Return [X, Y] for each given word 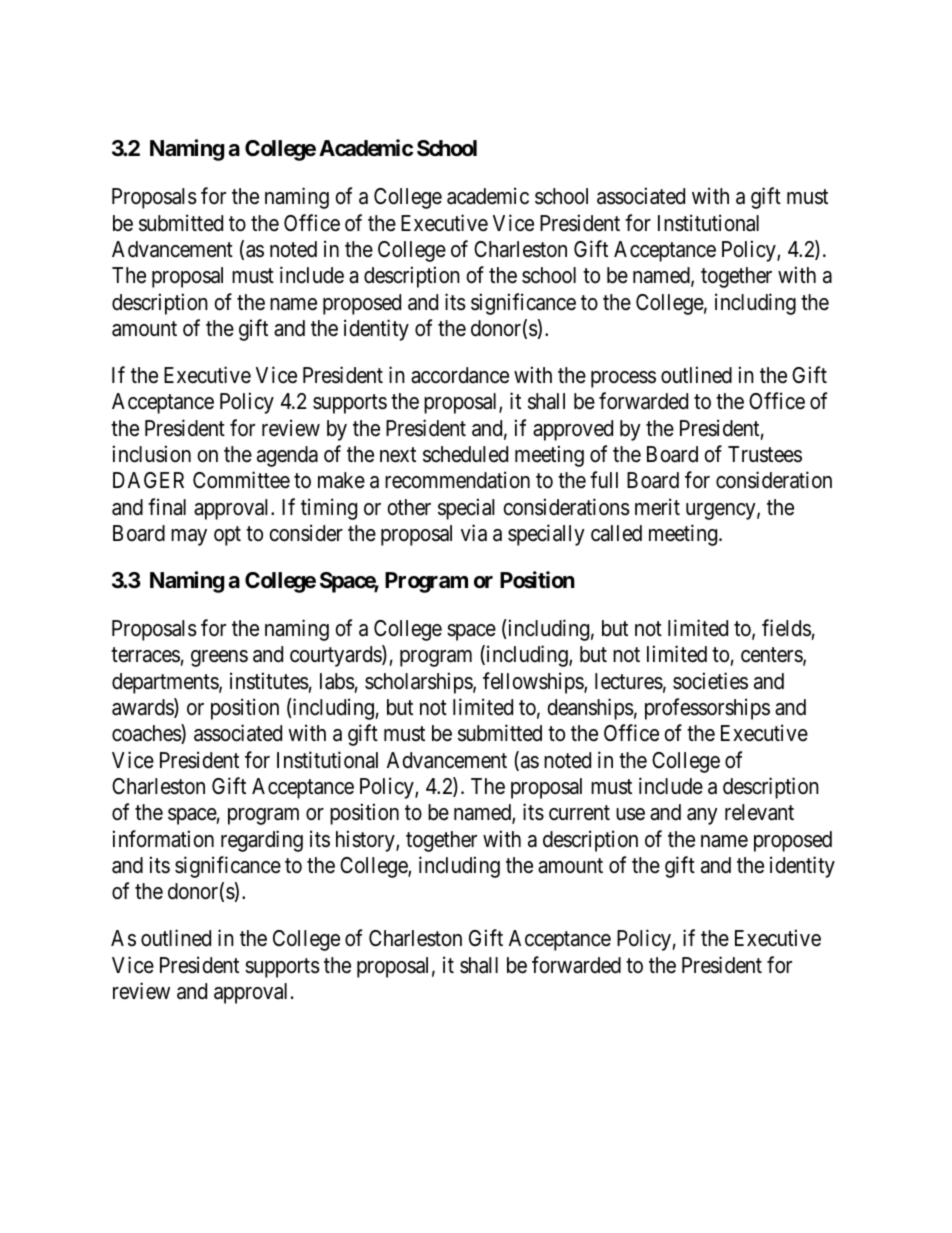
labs [337, 681]
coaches [147, 734]
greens [219, 658]
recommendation [457, 480]
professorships [707, 709]
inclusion [152, 454]
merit [657, 507]
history [366, 841]
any [702, 816]
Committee [241, 480]
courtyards [336, 656]
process [623, 379]
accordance [460, 375]
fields [786, 628]
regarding [262, 841]
